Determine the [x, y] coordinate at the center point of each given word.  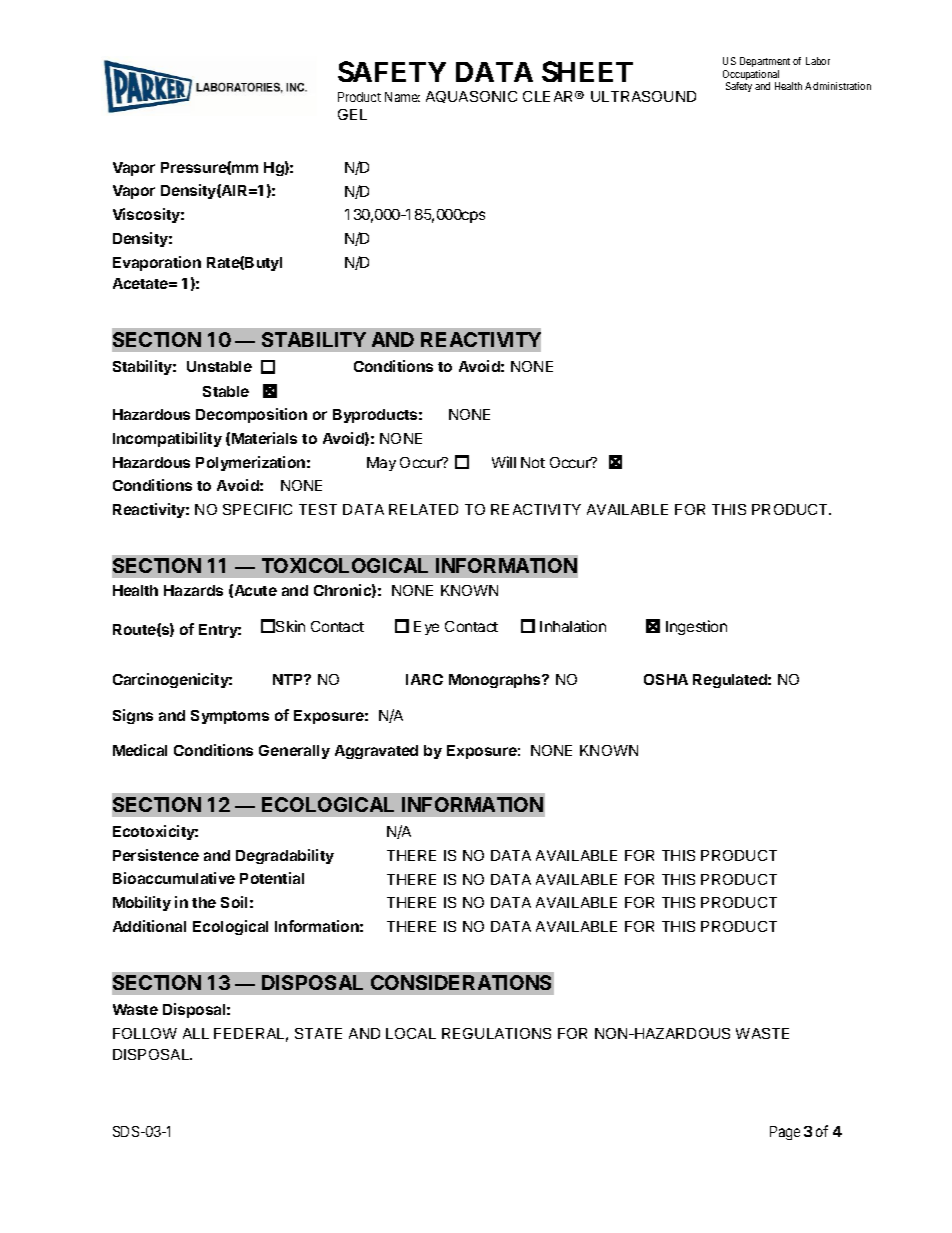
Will [504, 462]
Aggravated [376, 752]
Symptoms [230, 717]
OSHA [666, 679]
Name [402, 97]
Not [533, 462]
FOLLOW [145, 1033]
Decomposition [251, 415]
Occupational [751, 76]
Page [785, 1133]
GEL [352, 114]
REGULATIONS [496, 1033]
